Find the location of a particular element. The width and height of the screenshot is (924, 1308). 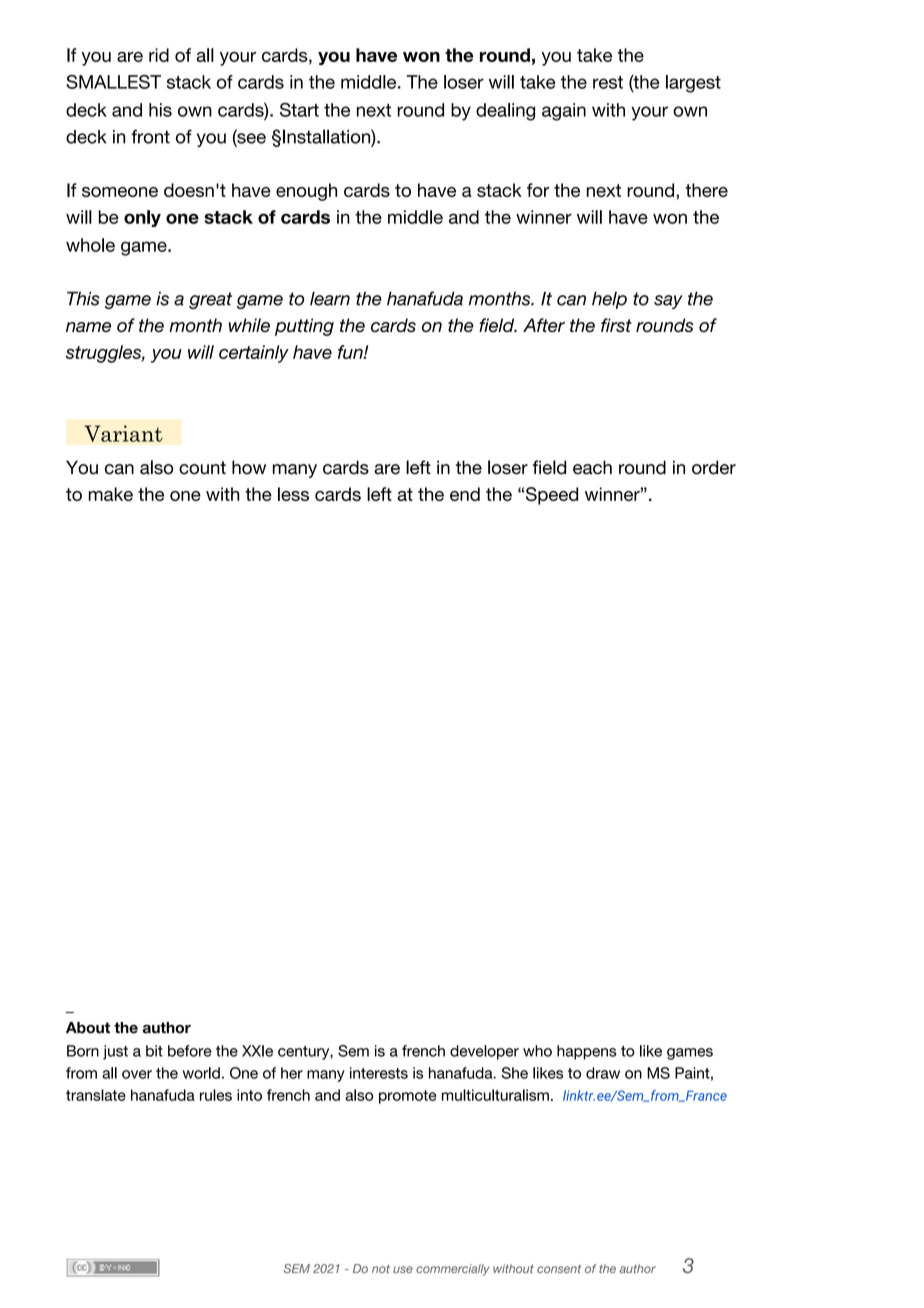

first is located at coordinates (616, 325).
